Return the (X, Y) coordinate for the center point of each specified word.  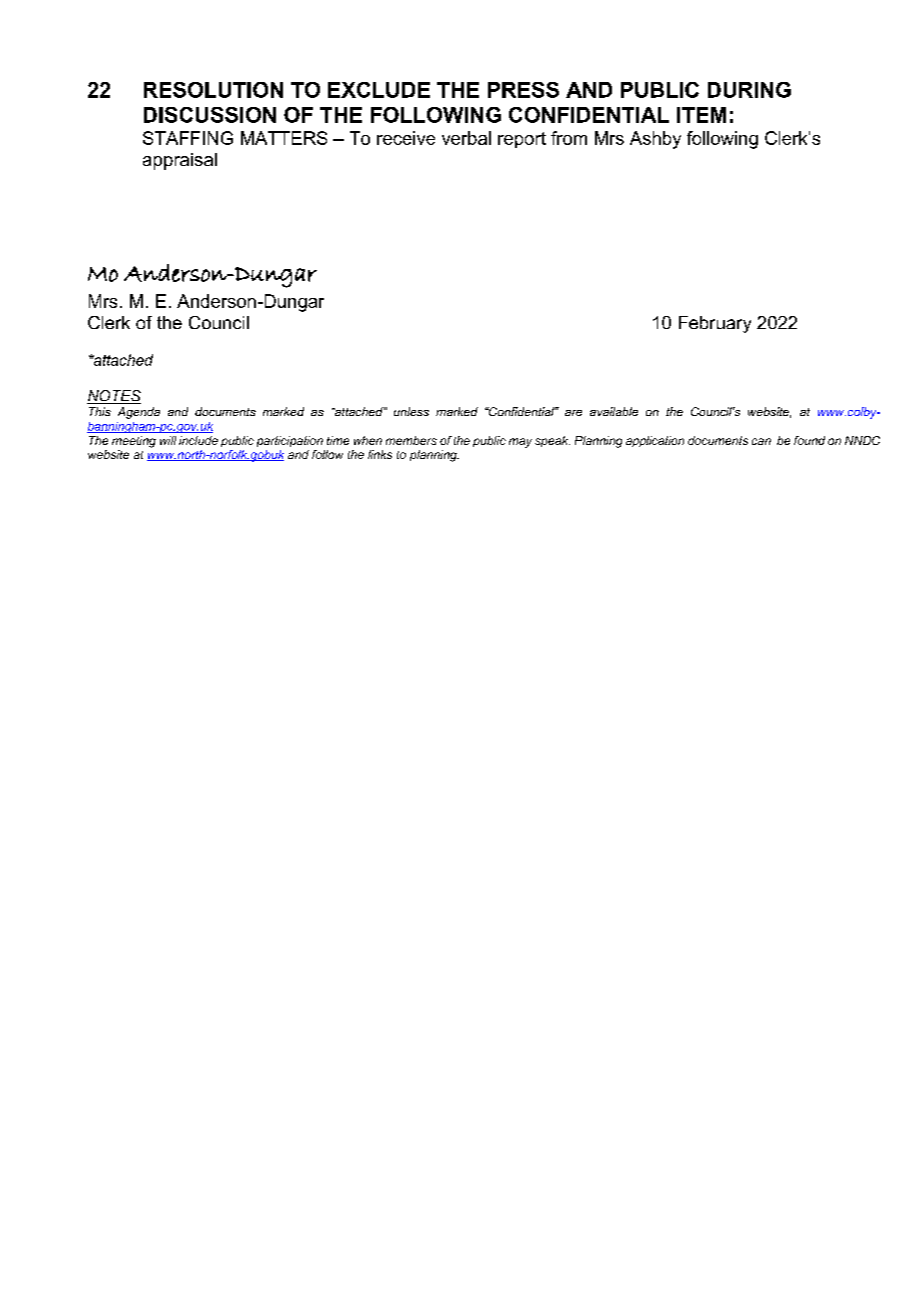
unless (411, 411)
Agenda (139, 413)
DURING (749, 90)
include (198, 440)
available (614, 411)
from (569, 138)
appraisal (180, 161)
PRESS (523, 90)
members (411, 440)
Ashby (655, 140)
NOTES (114, 397)
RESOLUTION (213, 90)
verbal (466, 138)
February (715, 324)
